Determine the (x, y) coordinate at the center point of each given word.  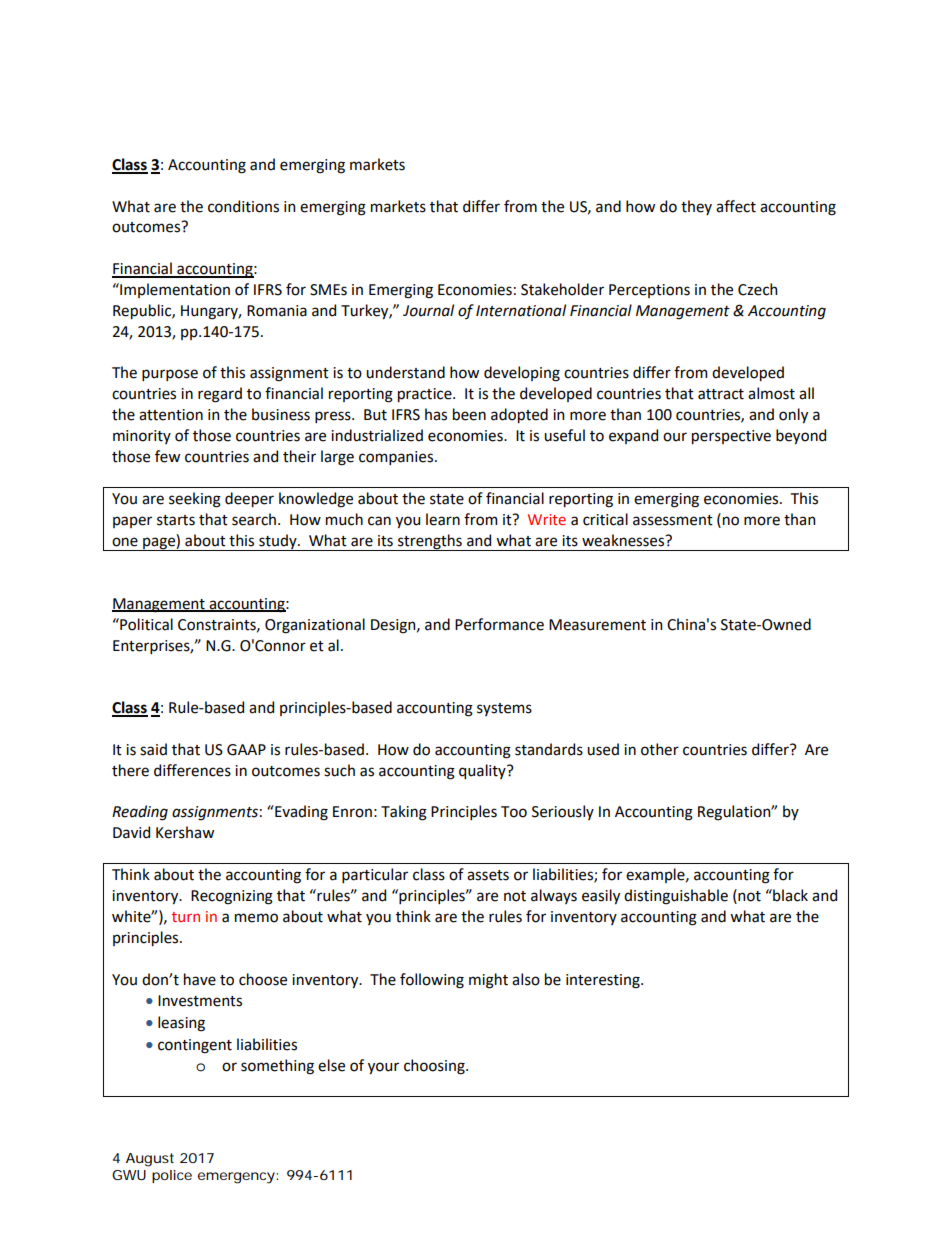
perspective (731, 437)
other (660, 749)
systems (504, 709)
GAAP (246, 750)
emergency (236, 1178)
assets (488, 875)
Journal (428, 310)
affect (736, 206)
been (469, 414)
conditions (243, 206)
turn (186, 917)
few (167, 456)
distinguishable (676, 897)
